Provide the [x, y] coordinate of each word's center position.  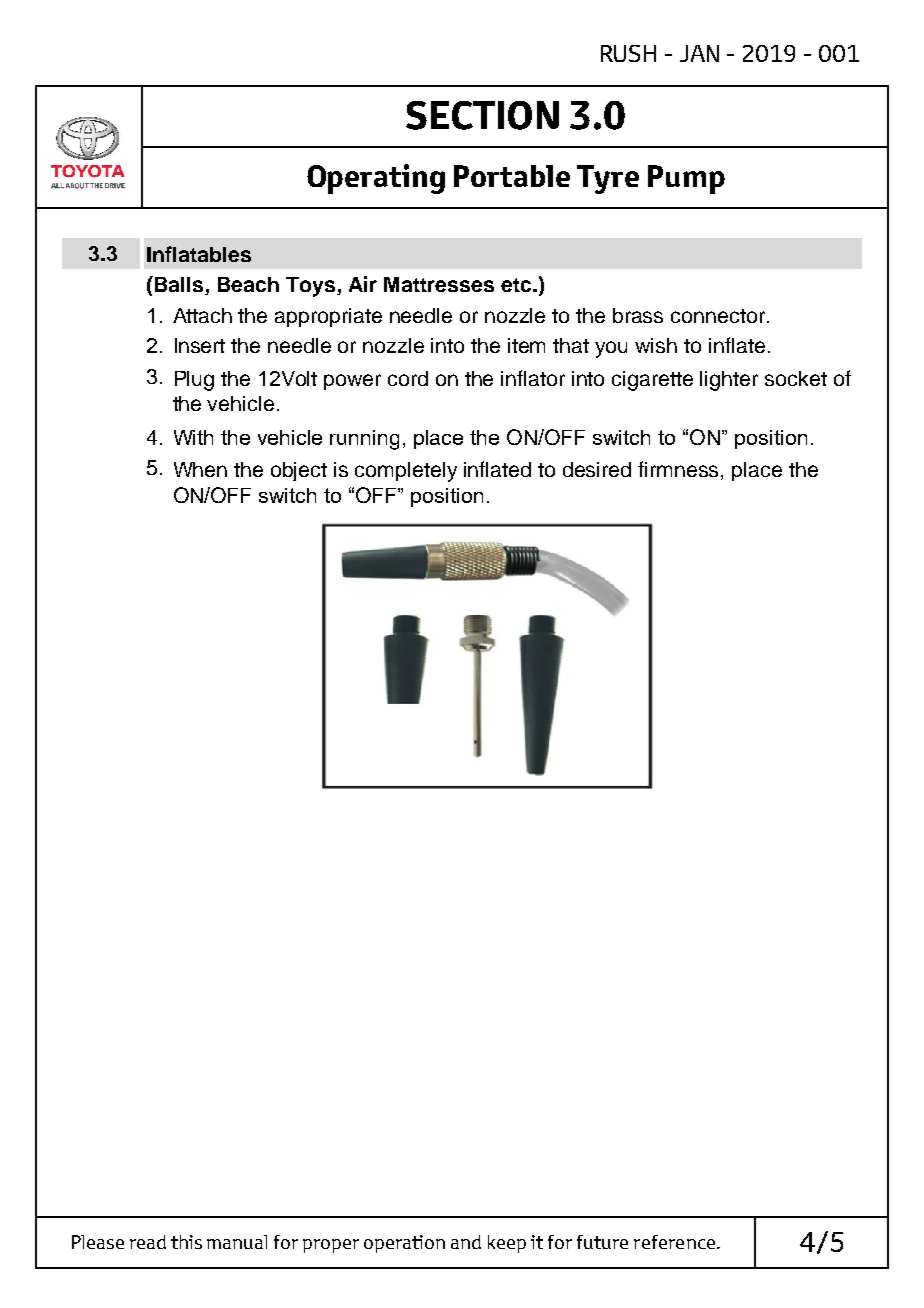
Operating [376, 179]
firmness [680, 470]
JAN [699, 53]
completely [406, 472]
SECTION [482, 115]
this [186, 1242]
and [466, 1242]
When [200, 469]
